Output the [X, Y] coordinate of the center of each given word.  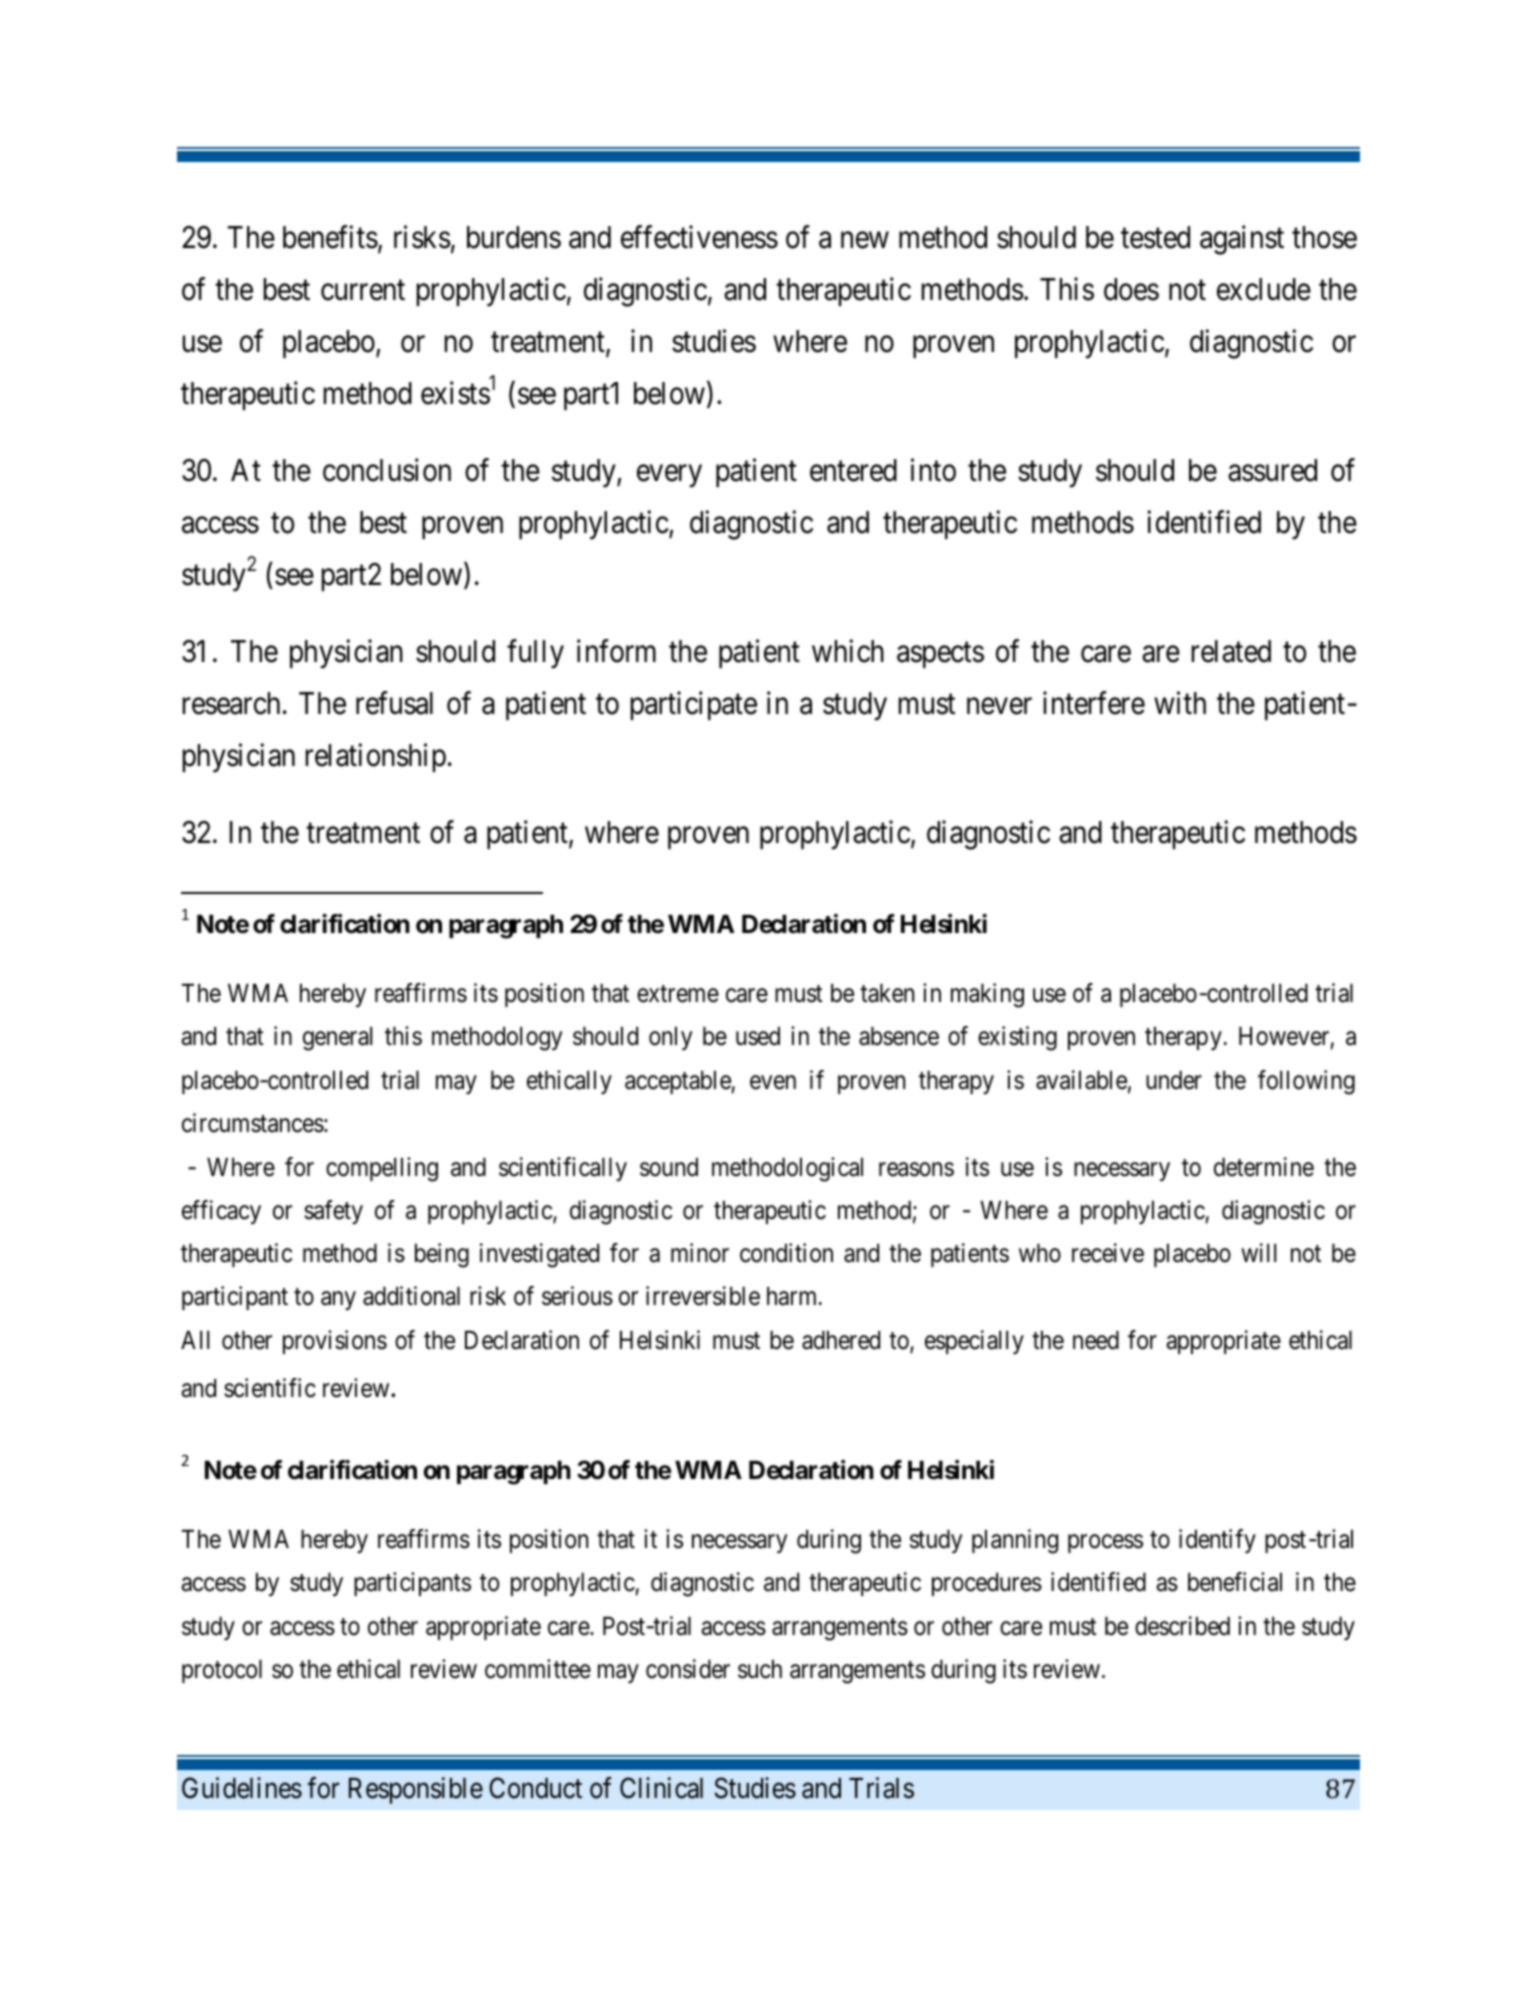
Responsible [416, 1790]
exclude [1264, 289]
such [760, 1669]
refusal [394, 703]
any [338, 1301]
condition [786, 1253]
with [1180, 703]
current [363, 291]
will [1258, 1252]
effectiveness [699, 237]
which [848, 651]
